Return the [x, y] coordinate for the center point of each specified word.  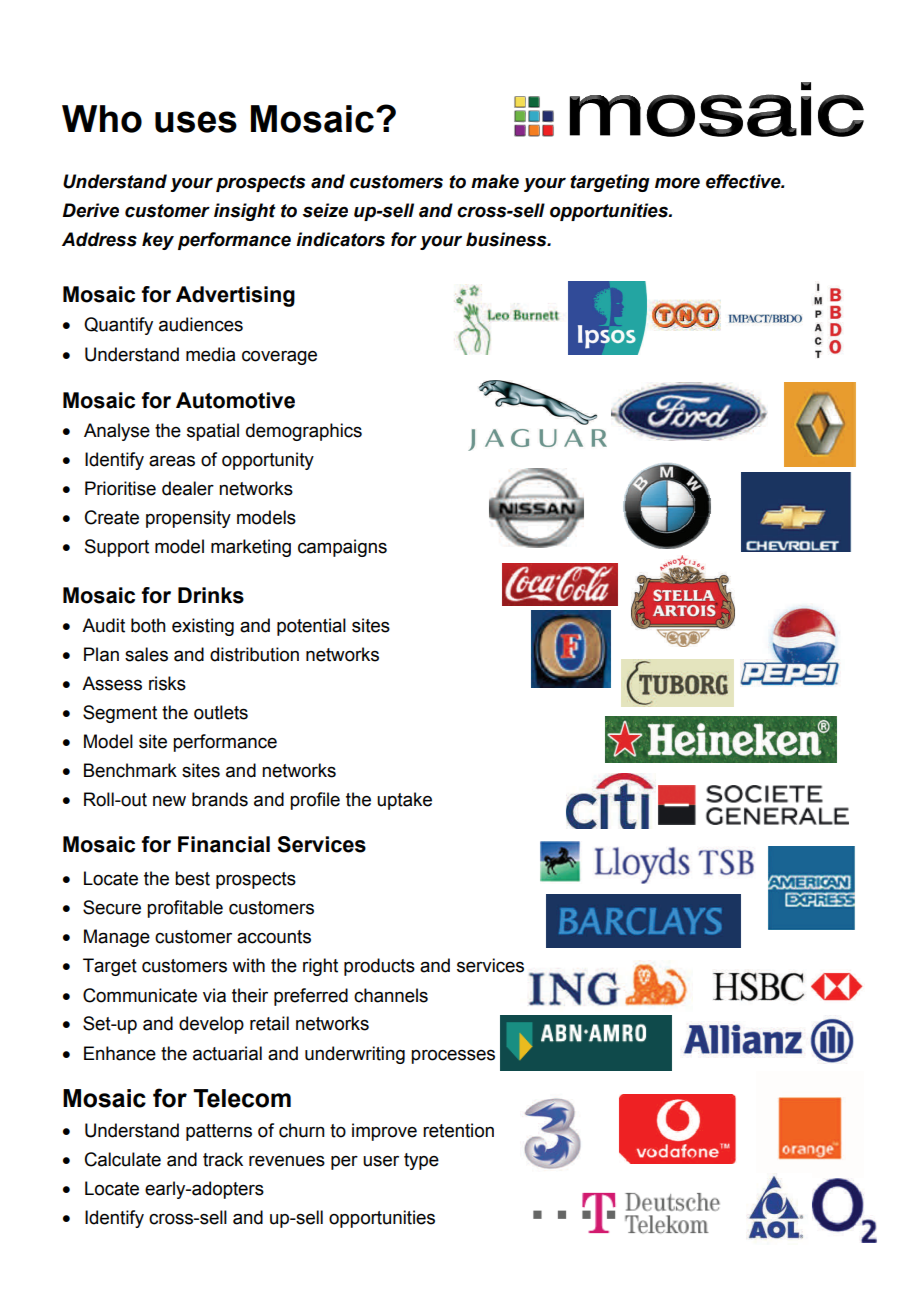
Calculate [123, 1159]
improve [384, 1132]
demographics [304, 432]
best [192, 878]
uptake [404, 801]
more [677, 183]
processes [453, 1057]
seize [325, 210]
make [495, 181]
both [148, 625]
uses [196, 122]
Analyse [117, 432]
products [379, 967]
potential [311, 627]
